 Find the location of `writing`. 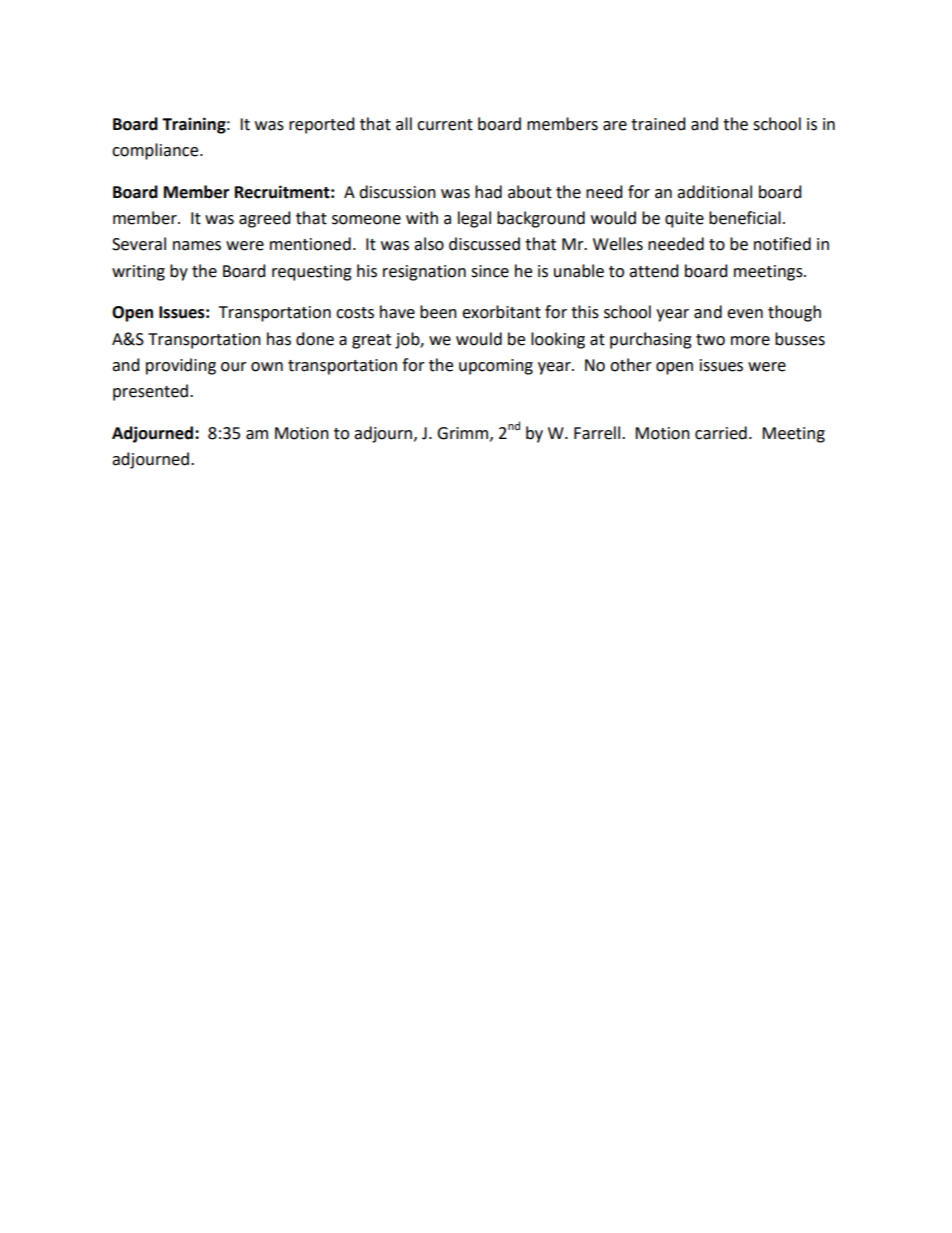

writing is located at coordinates (138, 273).
